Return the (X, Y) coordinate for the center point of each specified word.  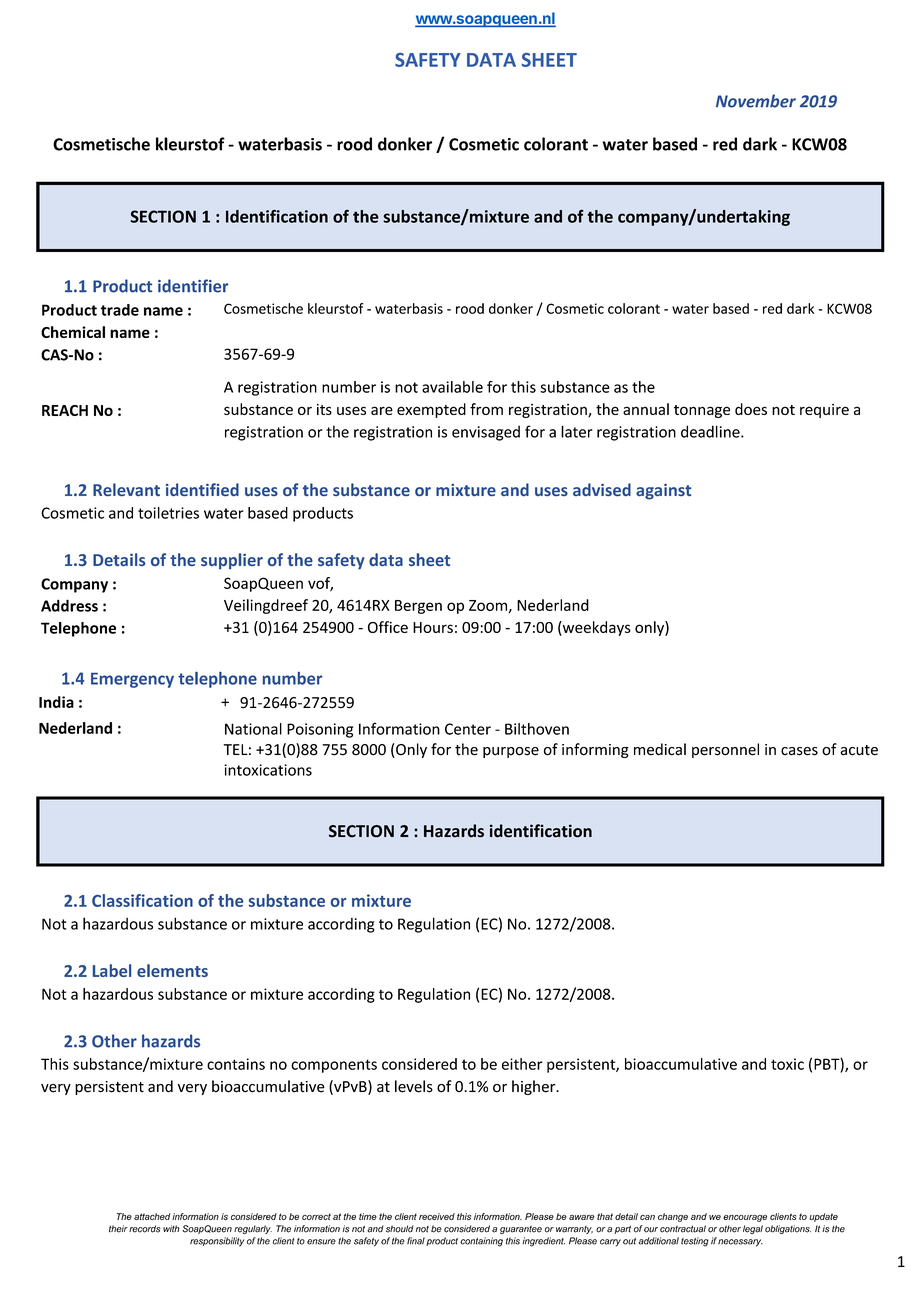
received (437, 1216)
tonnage (702, 411)
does (751, 409)
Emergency (132, 680)
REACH (65, 410)
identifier (193, 286)
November (756, 101)
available (452, 387)
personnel (725, 750)
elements (172, 970)
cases (799, 751)
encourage (745, 1218)
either (522, 1064)
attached (152, 1216)
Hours (433, 627)
